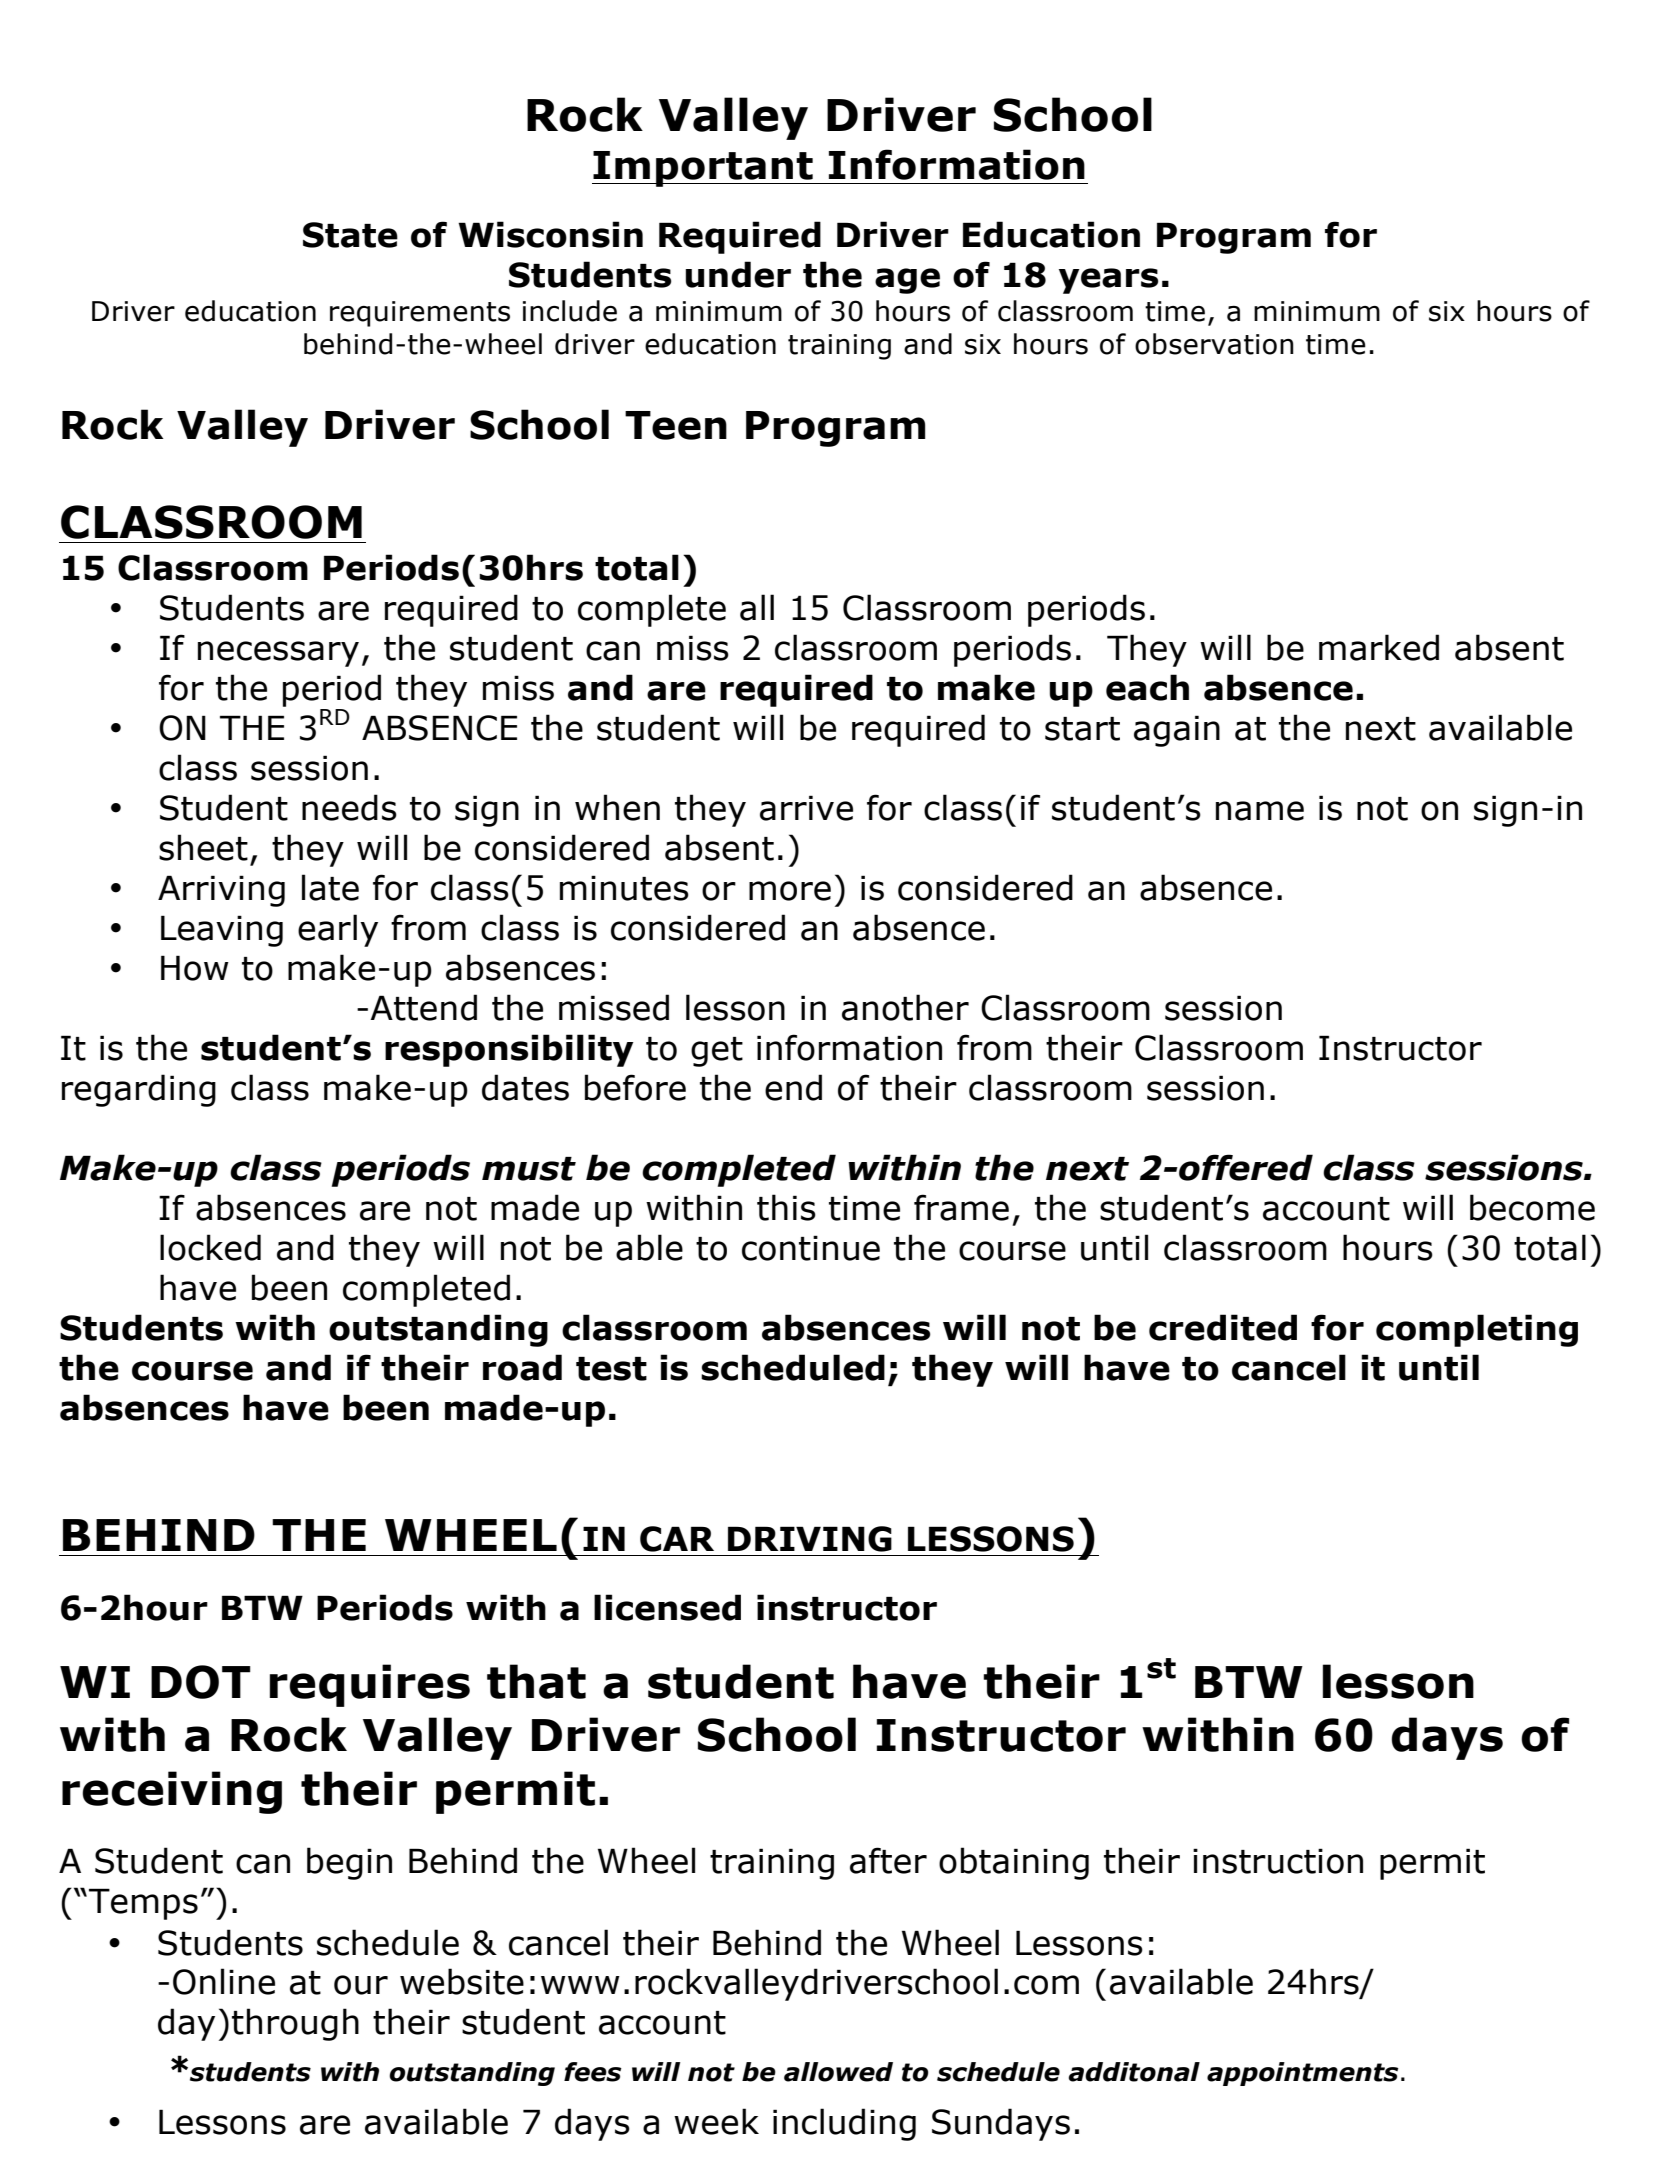 The image size is (1679, 2172). Describe the element at coordinates (349, 807) in the screenshot. I see `needs` at that location.
